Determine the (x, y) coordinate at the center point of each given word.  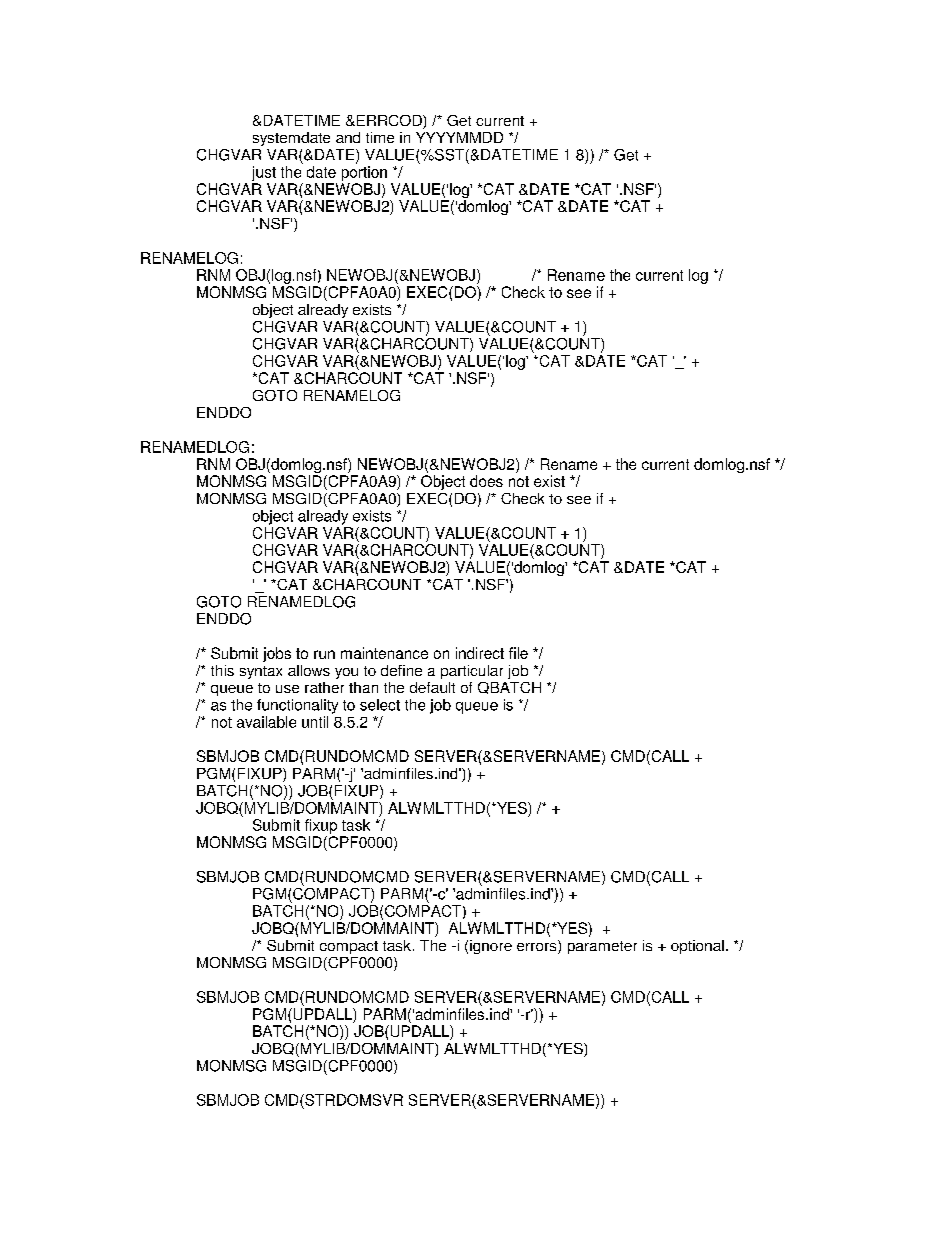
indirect (480, 653)
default (432, 687)
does (486, 481)
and (348, 137)
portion (364, 173)
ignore (491, 947)
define (401, 670)
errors (538, 947)
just (264, 173)
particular (472, 672)
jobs (277, 654)
